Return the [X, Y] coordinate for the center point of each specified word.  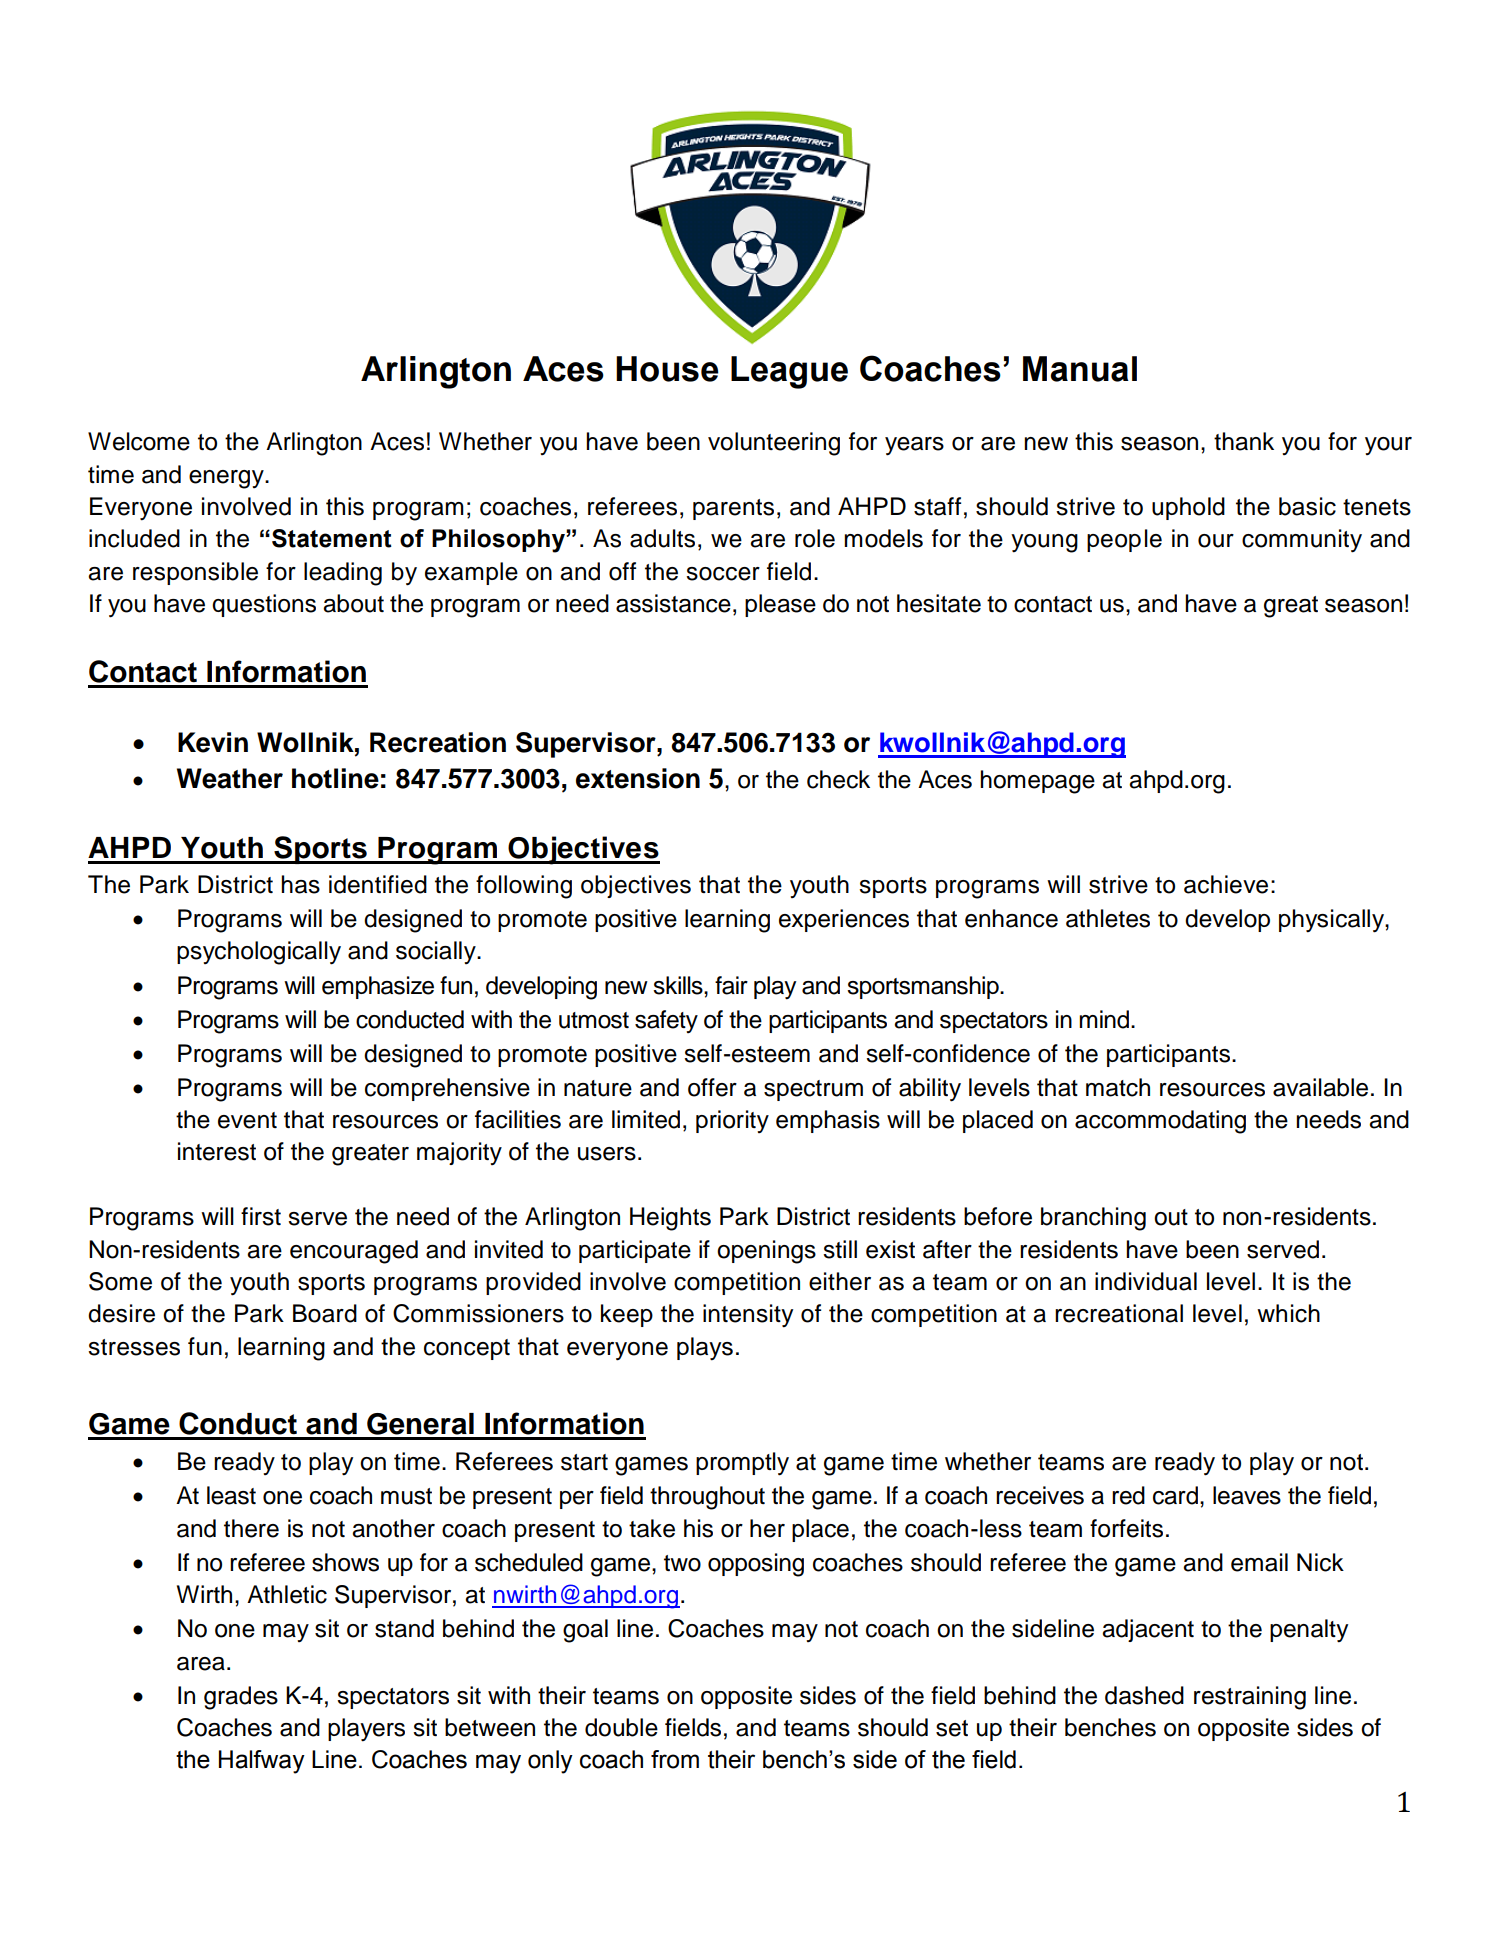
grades [241, 1698]
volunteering [774, 444]
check [838, 779]
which [1288, 1313]
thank [1244, 441]
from [675, 1759]
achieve [1226, 884]
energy [227, 479]
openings [766, 1252]
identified [378, 884]
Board [325, 1313]
